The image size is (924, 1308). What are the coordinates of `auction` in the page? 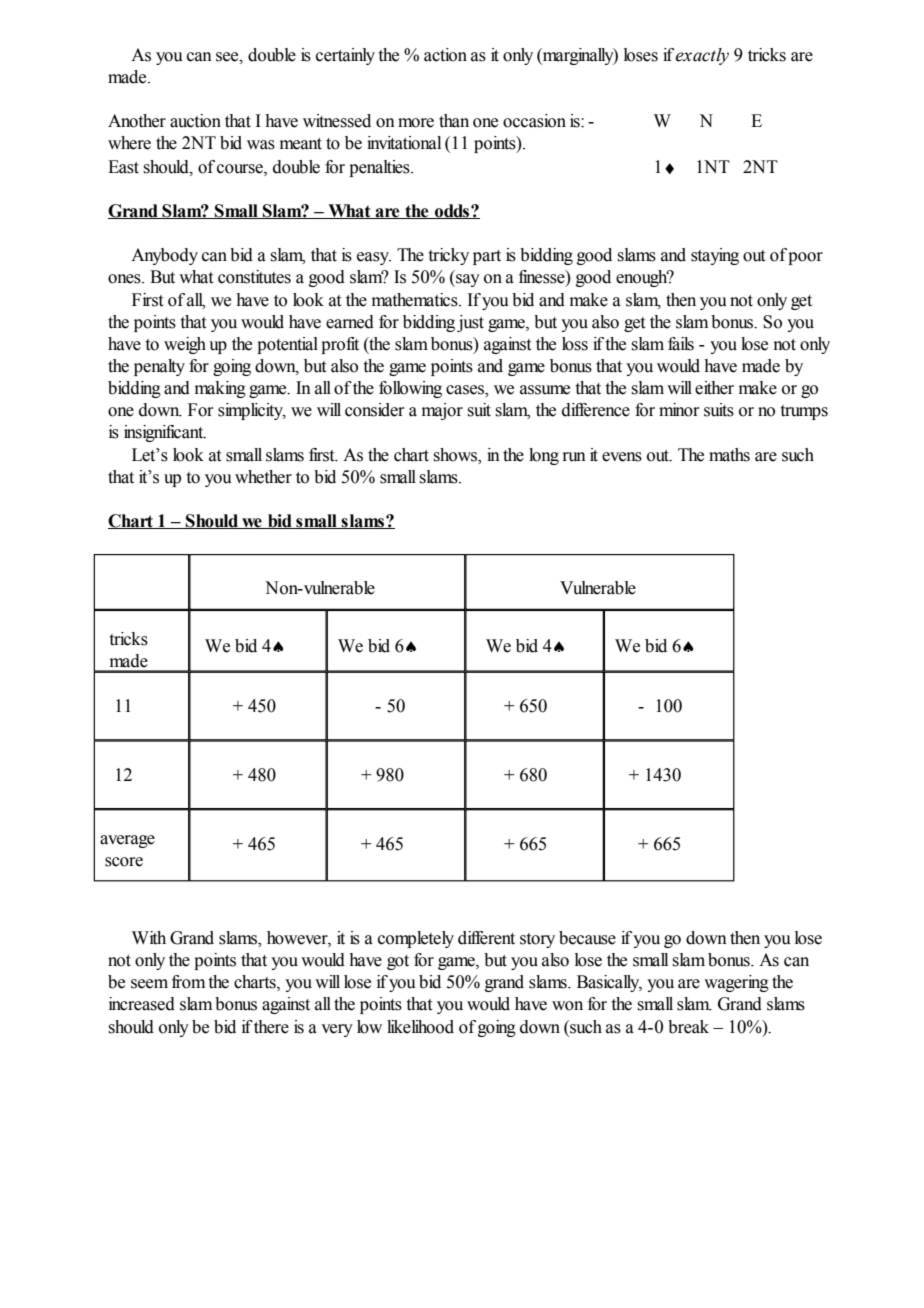 It's located at (195, 121).
